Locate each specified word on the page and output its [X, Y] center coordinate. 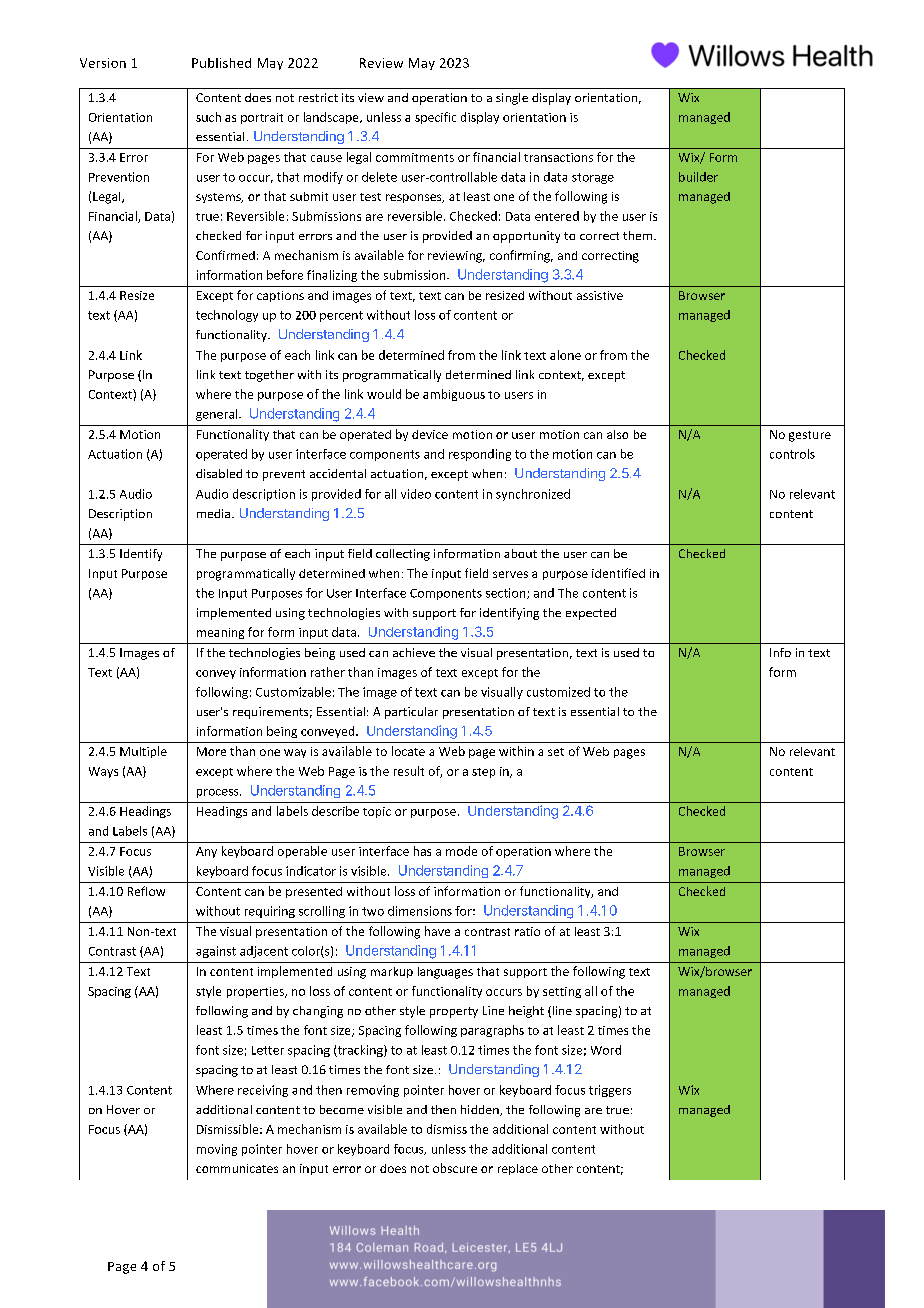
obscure [455, 1168]
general [218, 415]
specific [435, 118]
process [219, 793]
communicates [237, 1168]
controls [792, 454]
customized [558, 692]
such [208, 117]
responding [480, 455]
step [483, 773]
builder [698, 177]
